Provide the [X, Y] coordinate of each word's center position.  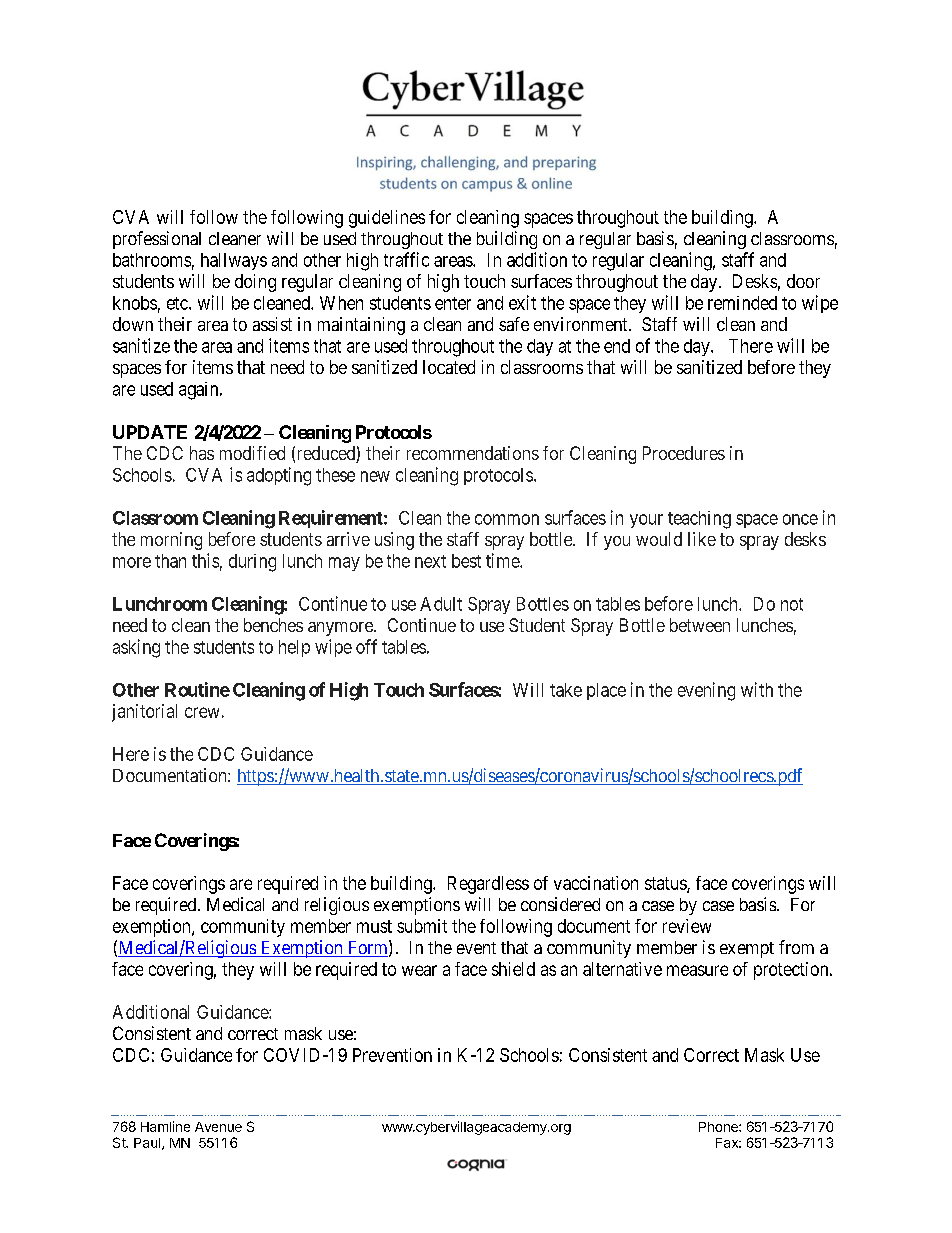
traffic [406, 259]
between [700, 625]
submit [422, 926]
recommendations [473, 453]
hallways [234, 261]
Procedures [684, 453]
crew [202, 712]
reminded [742, 303]
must [374, 926]
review [687, 926]
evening [706, 691]
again [200, 391]
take [566, 690]
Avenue [218, 1127]
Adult [441, 604]
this [205, 560]
